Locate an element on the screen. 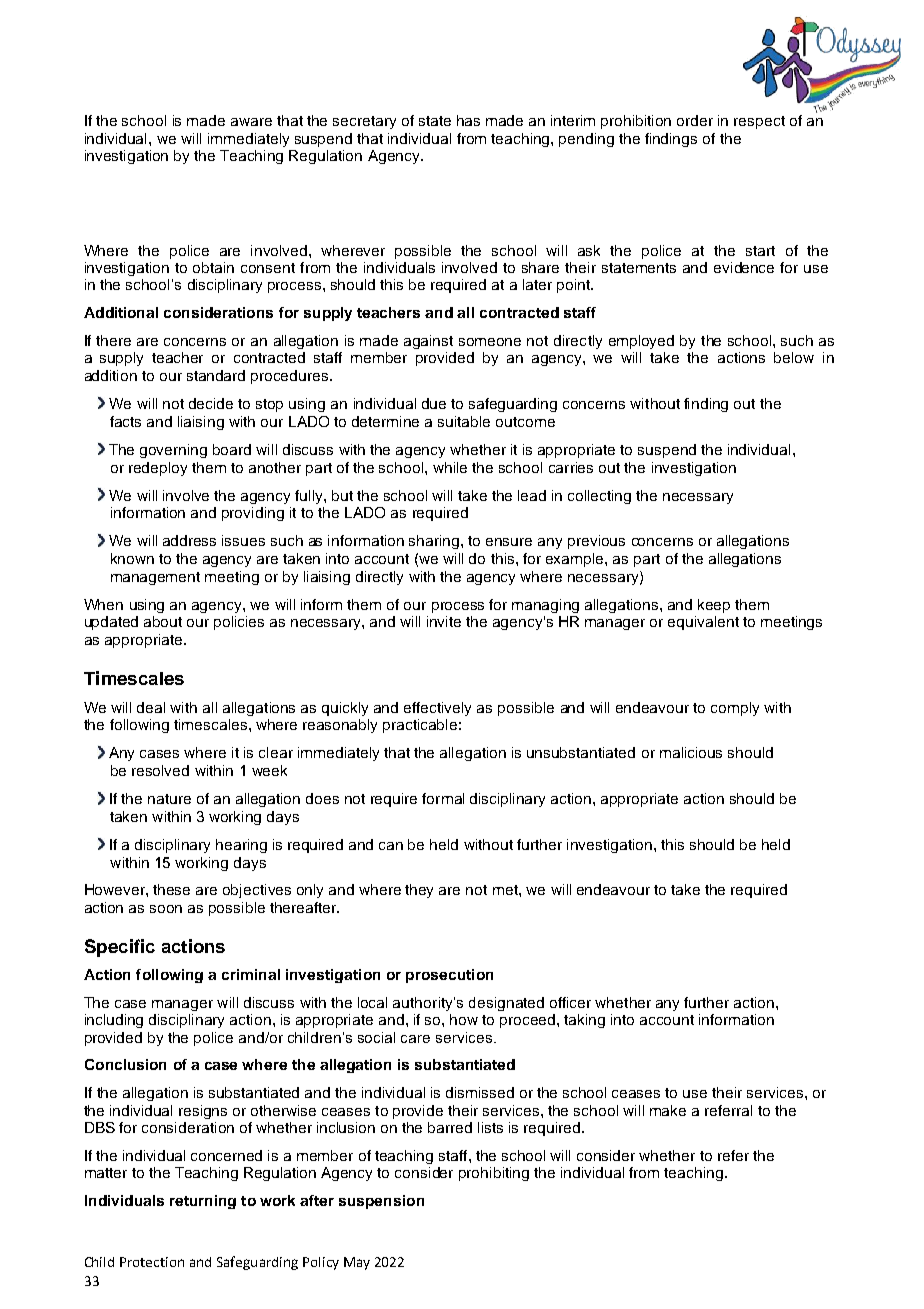 The width and height of the screenshot is (924, 1309). sharing is located at coordinates (435, 542).
